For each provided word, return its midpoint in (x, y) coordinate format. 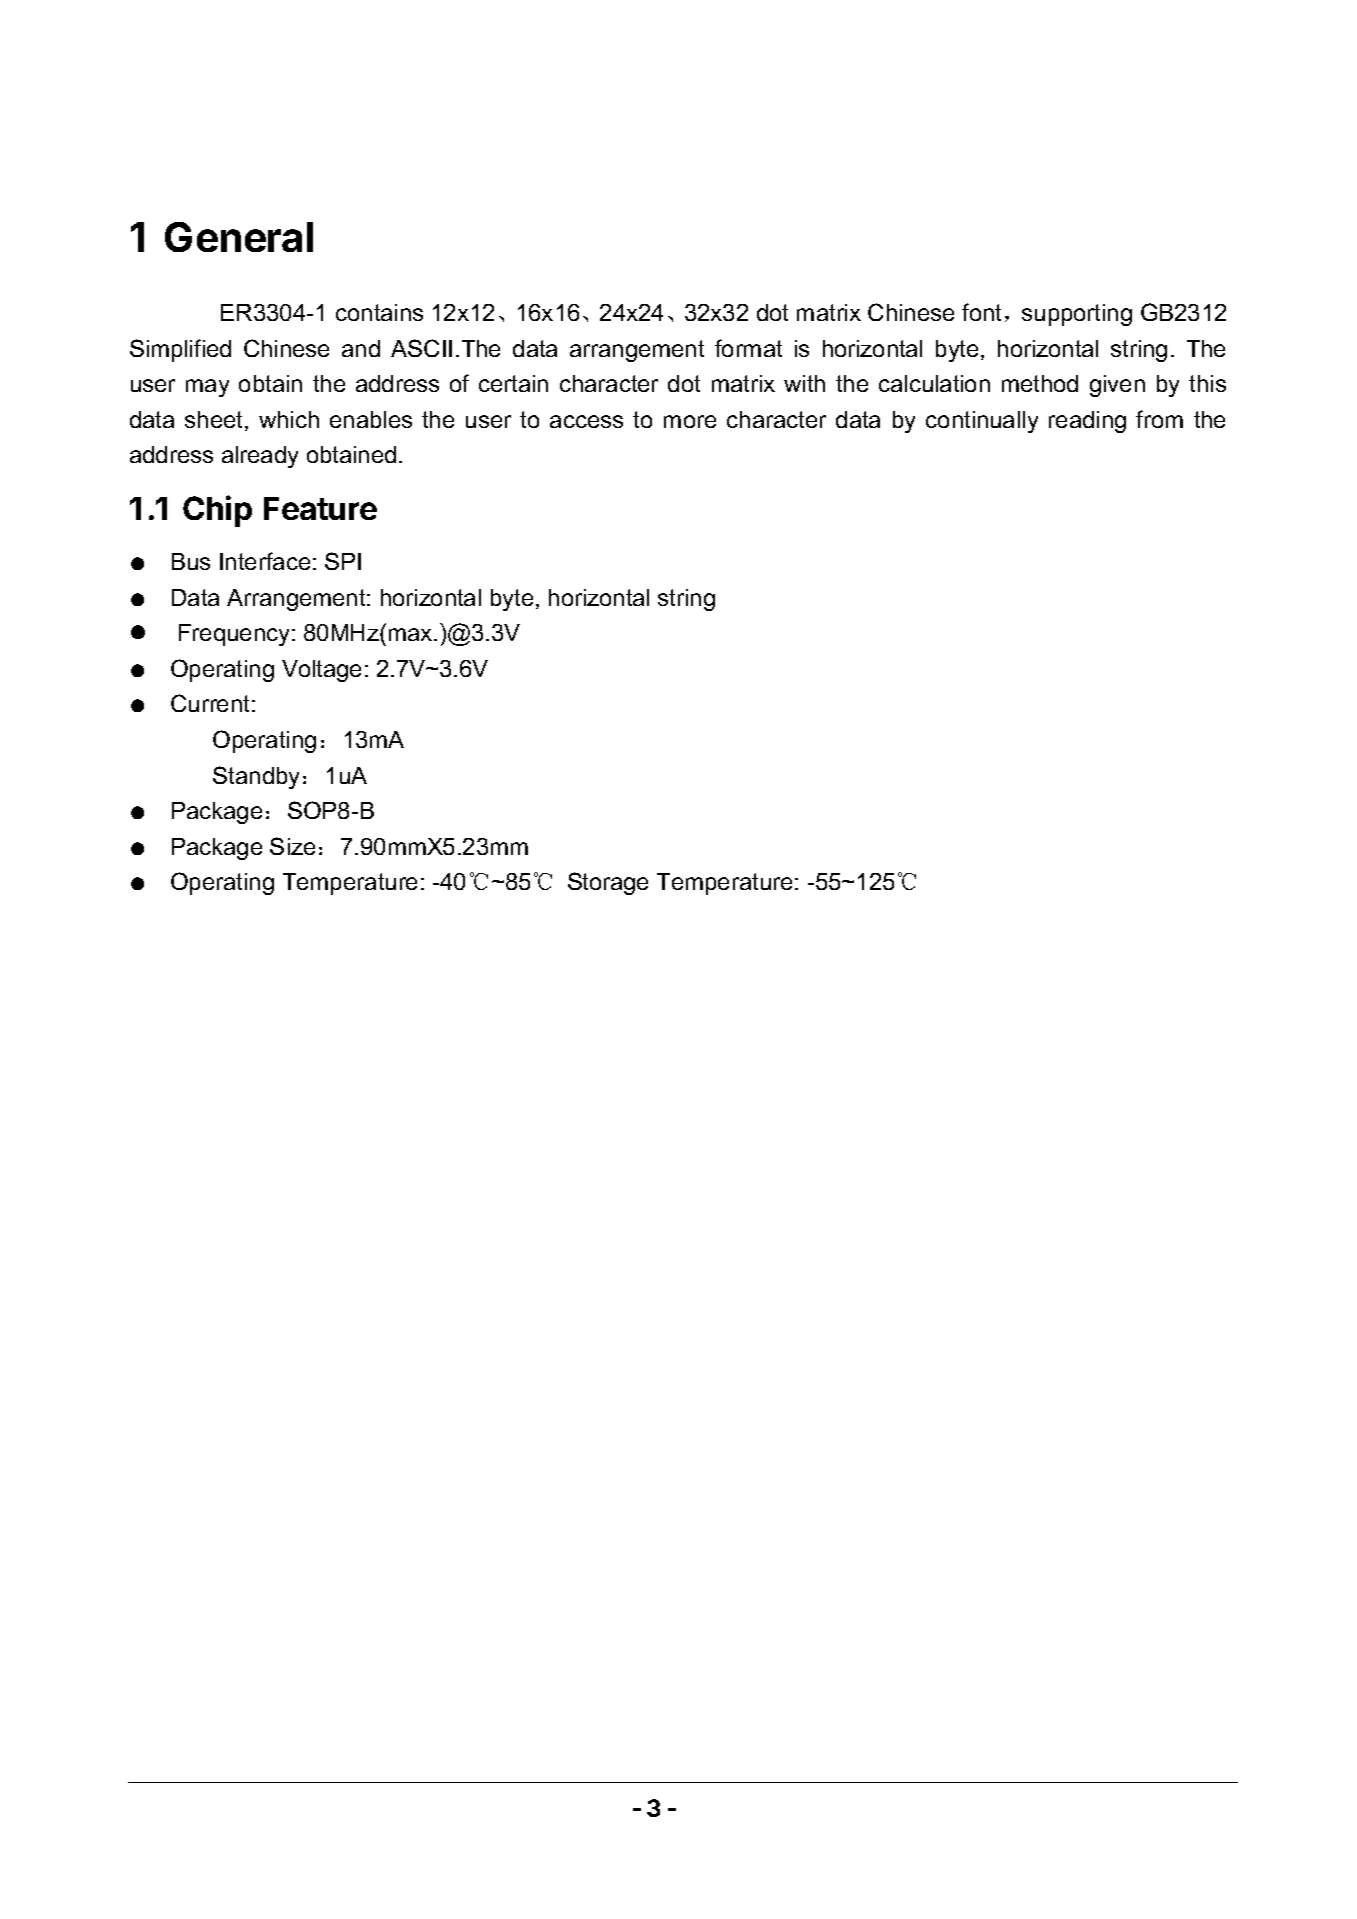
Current (210, 703)
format (748, 348)
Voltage (321, 671)
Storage (608, 883)
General (239, 237)
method (1040, 383)
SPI (343, 561)
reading (1087, 422)
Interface (265, 561)
